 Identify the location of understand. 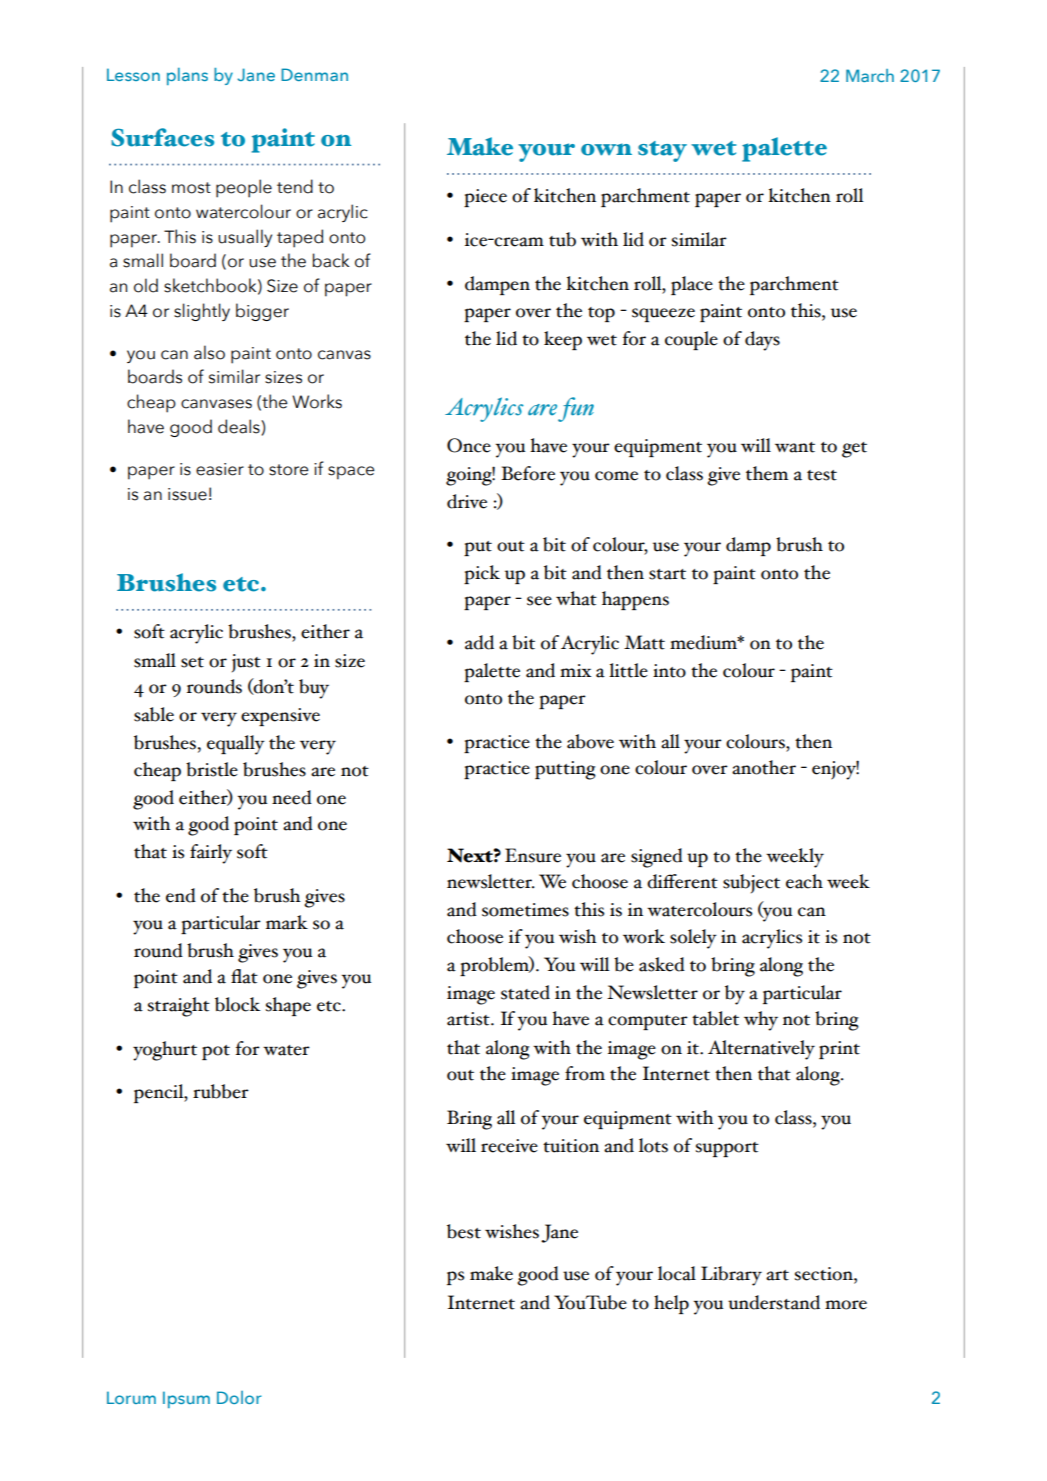
(774, 1302).
